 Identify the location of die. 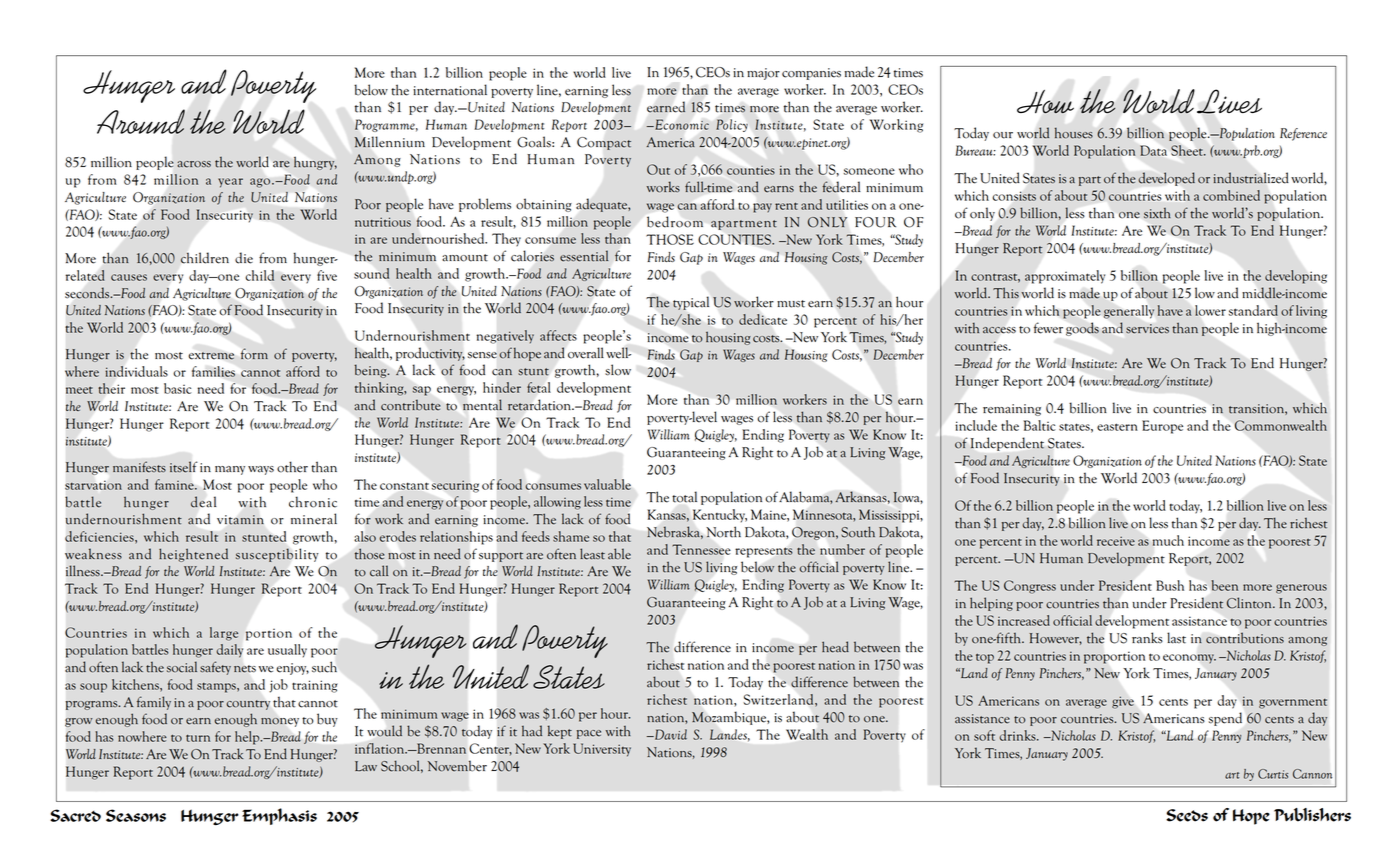
(244, 258).
